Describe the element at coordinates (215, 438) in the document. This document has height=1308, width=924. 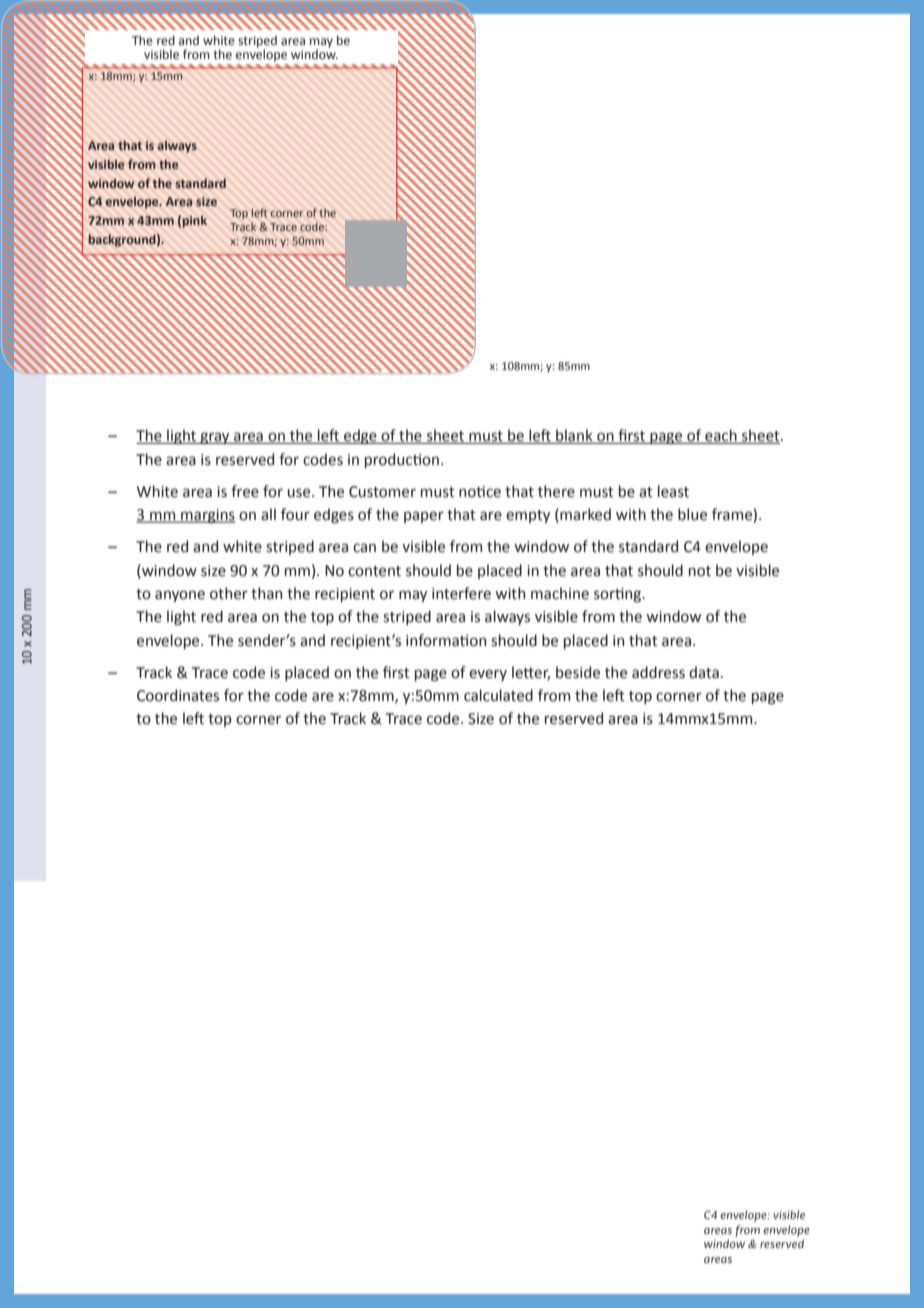
I see `gray` at that location.
